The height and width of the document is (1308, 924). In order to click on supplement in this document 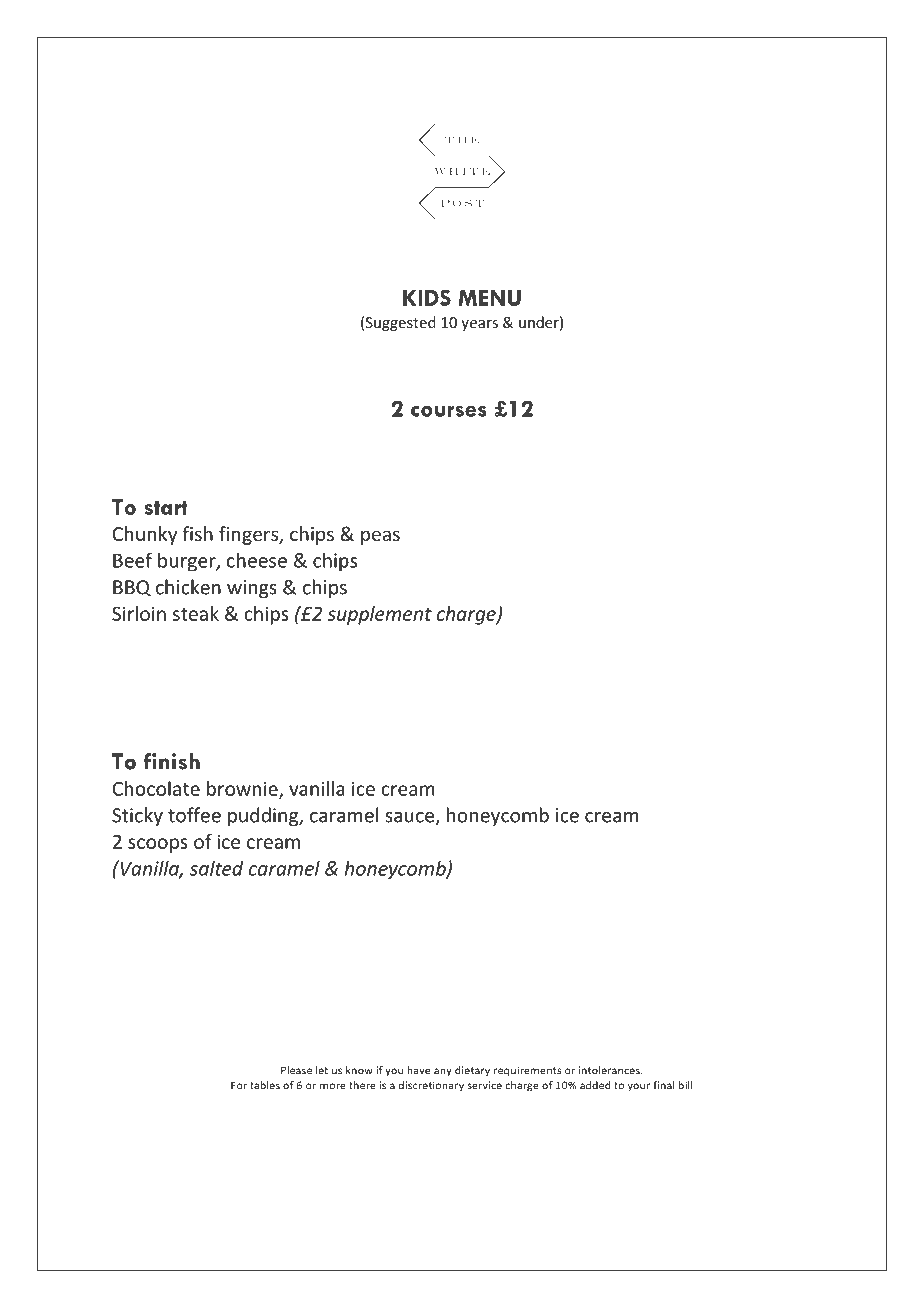, I will do `click(379, 615)`.
